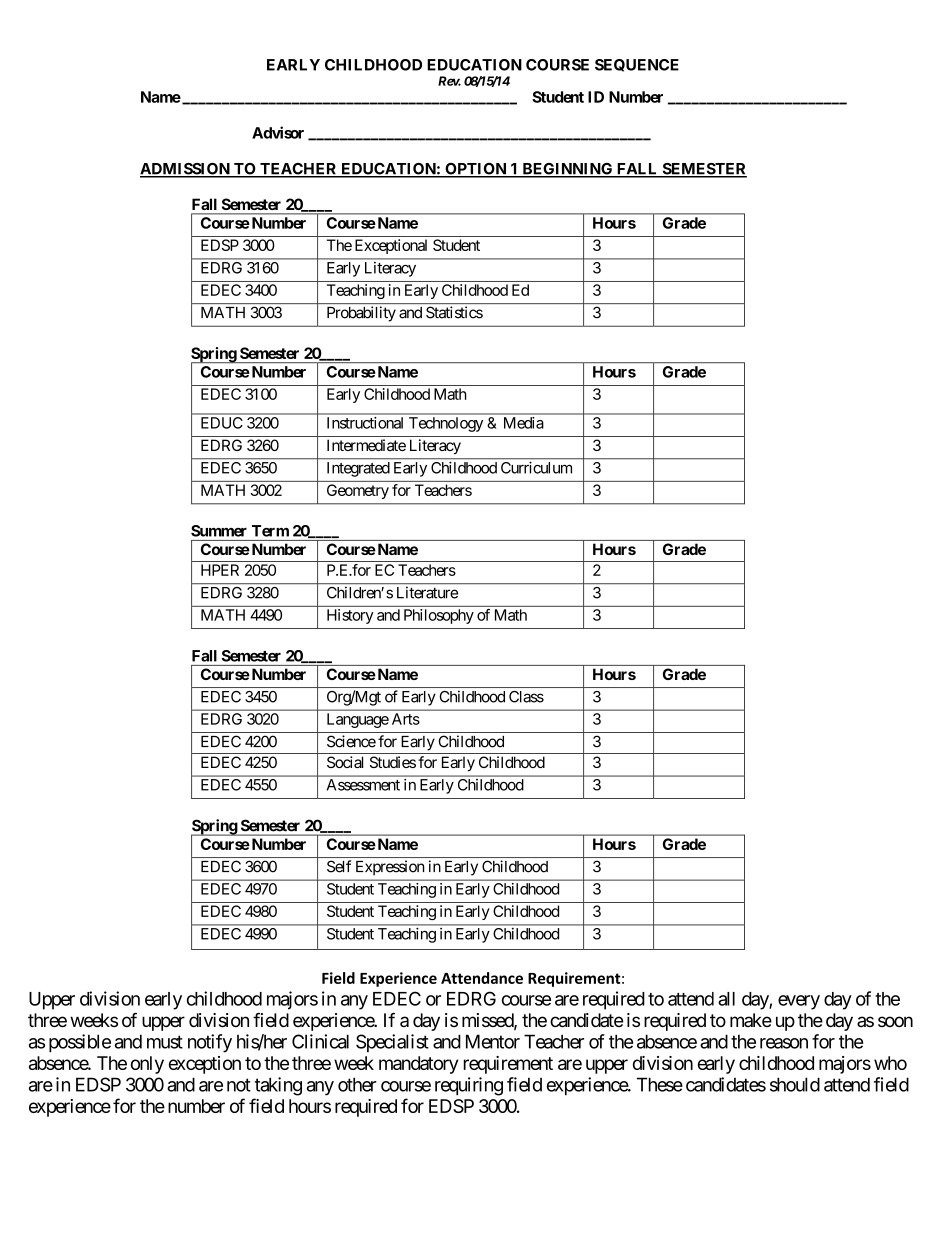 The image size is (952, 1233). I want to click on Arts, so click(406, 719).
